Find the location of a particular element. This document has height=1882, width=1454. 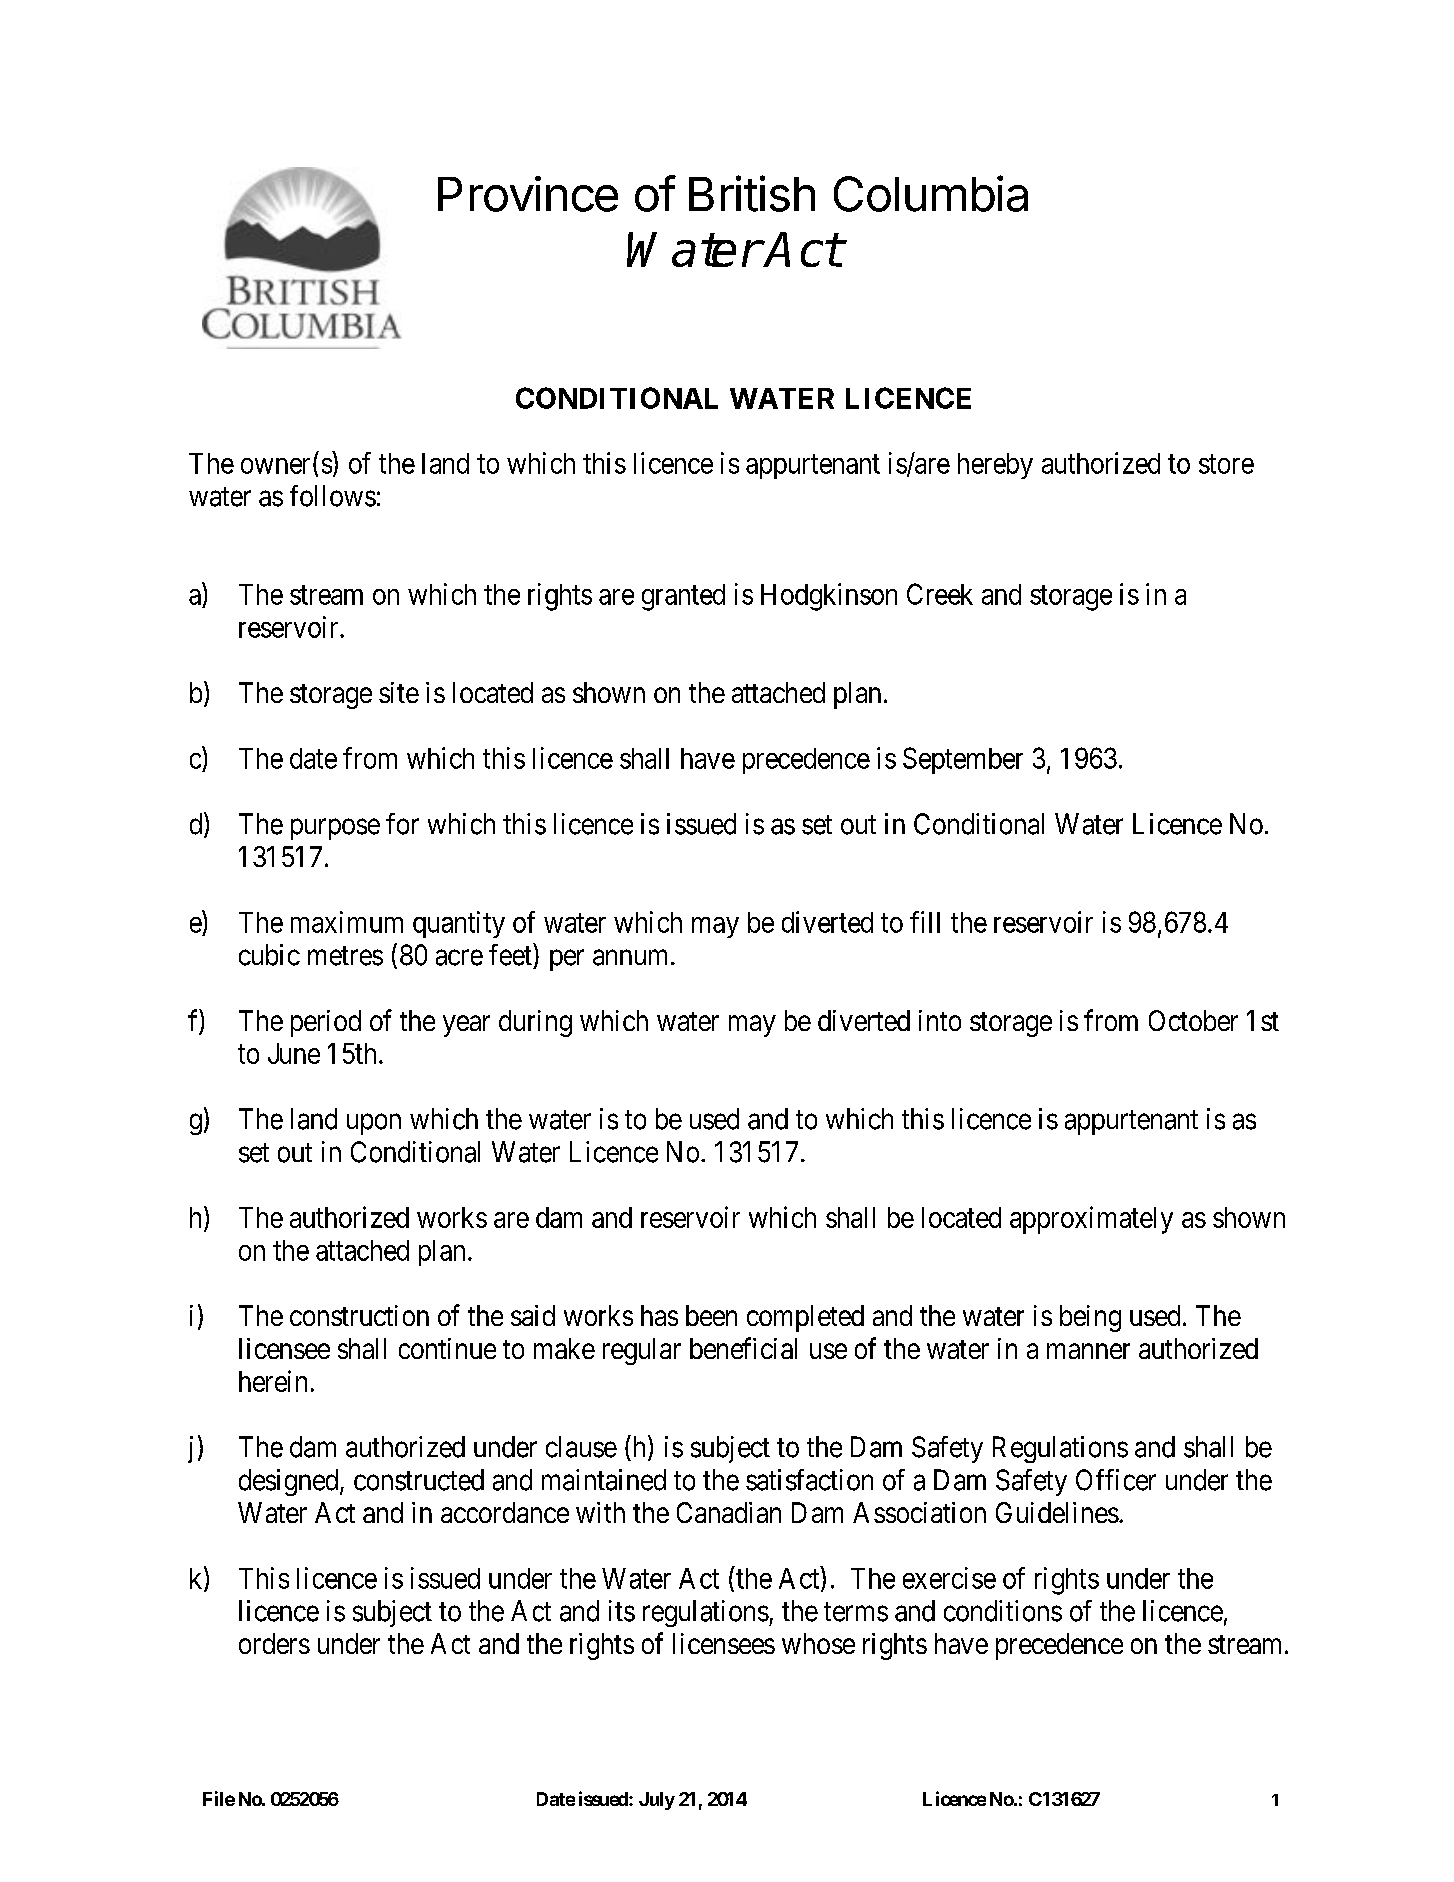

granted is located at coordinates (683, 597).
